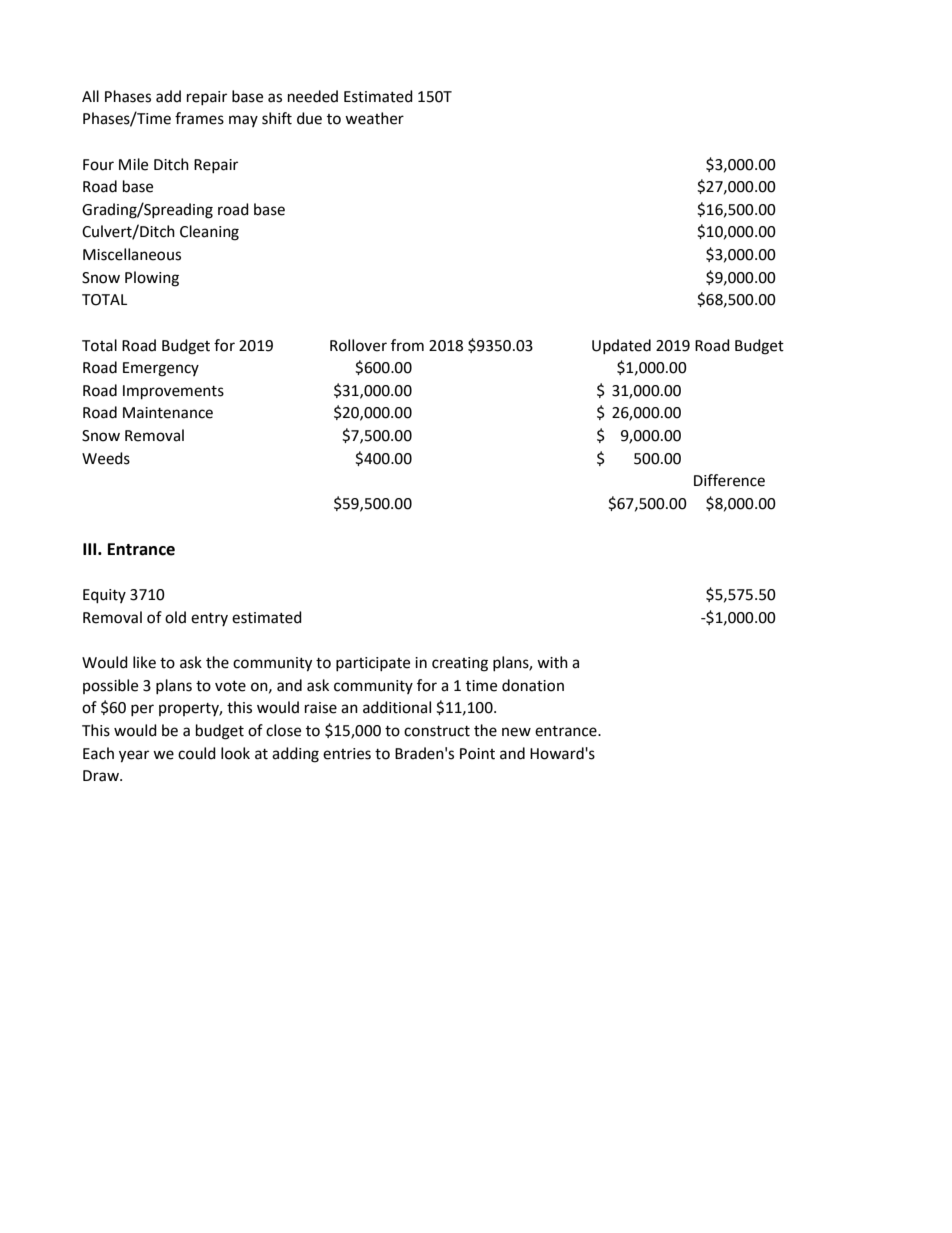 The height and width of the image is (1233, 952). What do you see at coordinates (374, 118) in the image?
I see `weather` at bounding box center [374, 118].
